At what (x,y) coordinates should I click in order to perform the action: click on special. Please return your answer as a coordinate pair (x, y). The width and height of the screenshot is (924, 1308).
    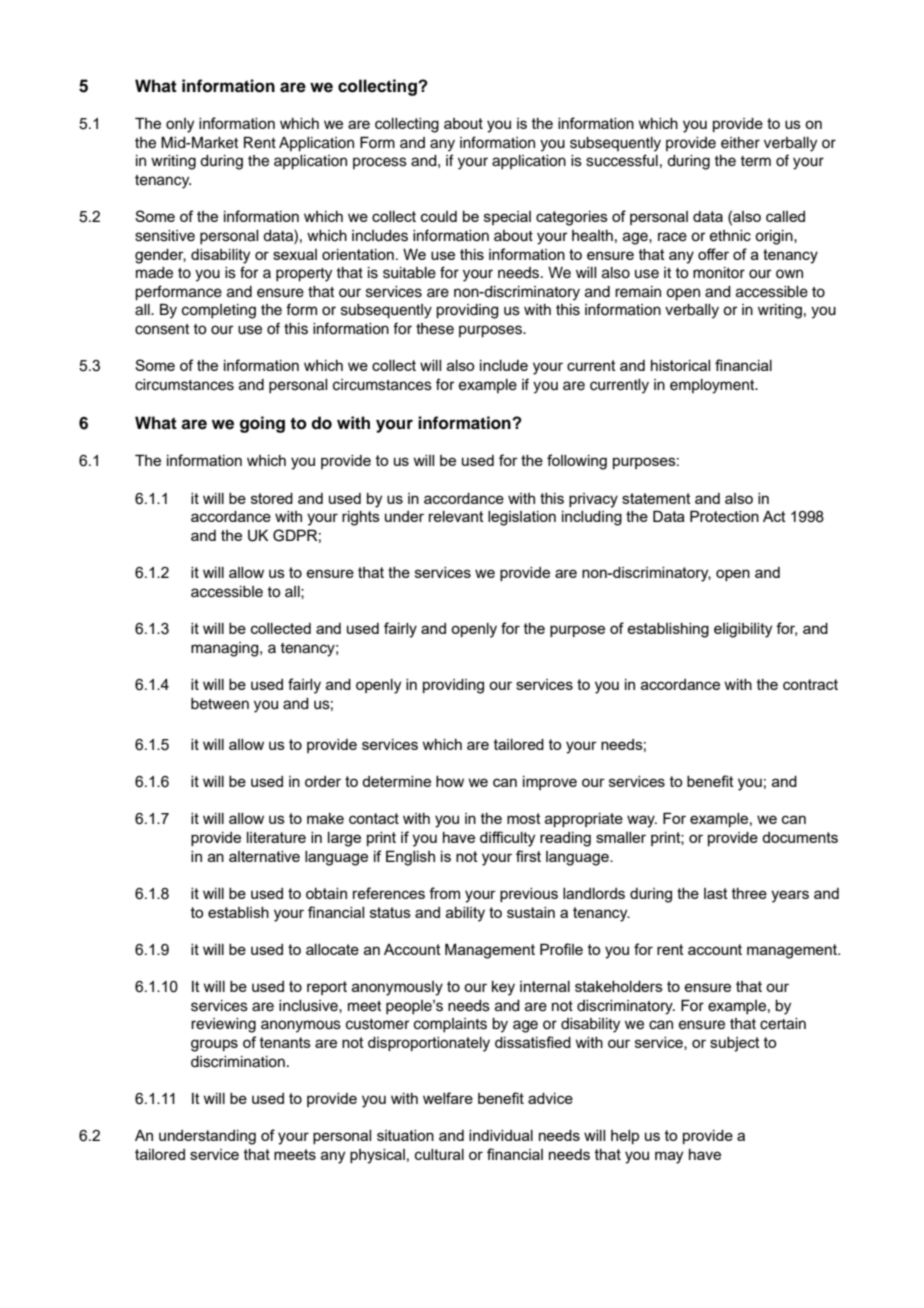
    Looking at the image, I should click on (507, 218).
